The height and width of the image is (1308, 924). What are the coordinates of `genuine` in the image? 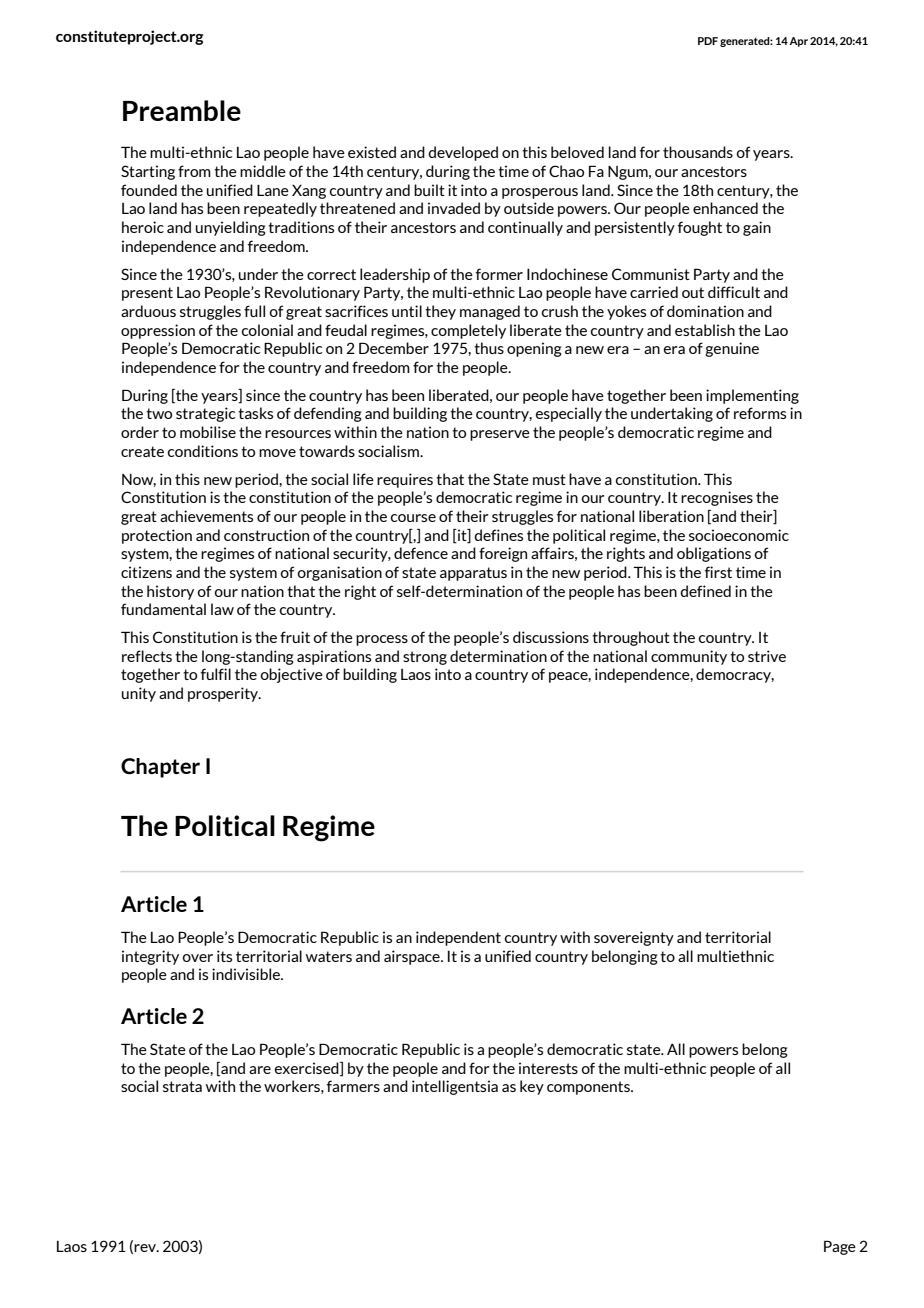 It's located at (732, 349).
